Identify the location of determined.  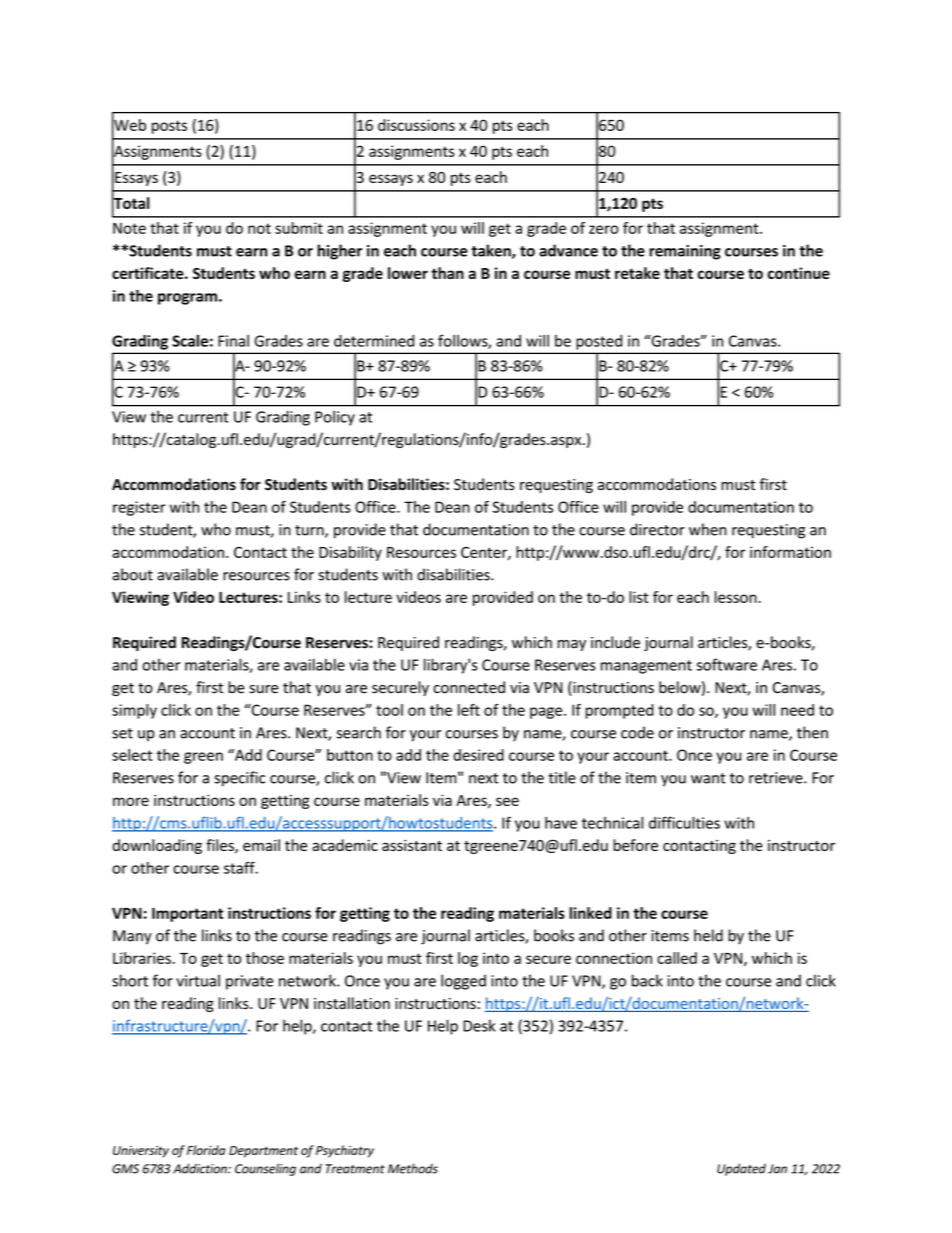
(374, 341).
